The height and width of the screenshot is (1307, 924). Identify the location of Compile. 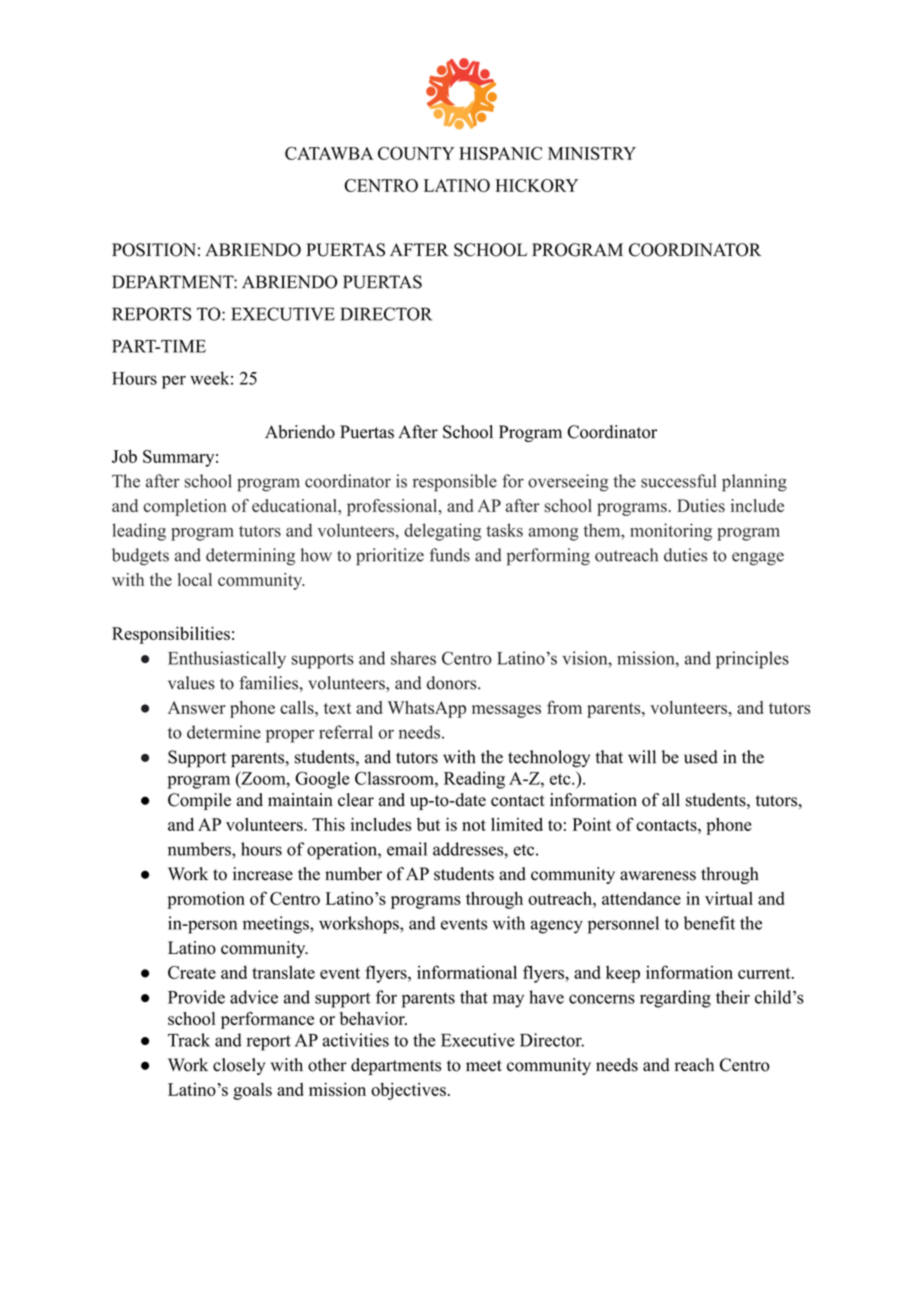
(199, 801).
